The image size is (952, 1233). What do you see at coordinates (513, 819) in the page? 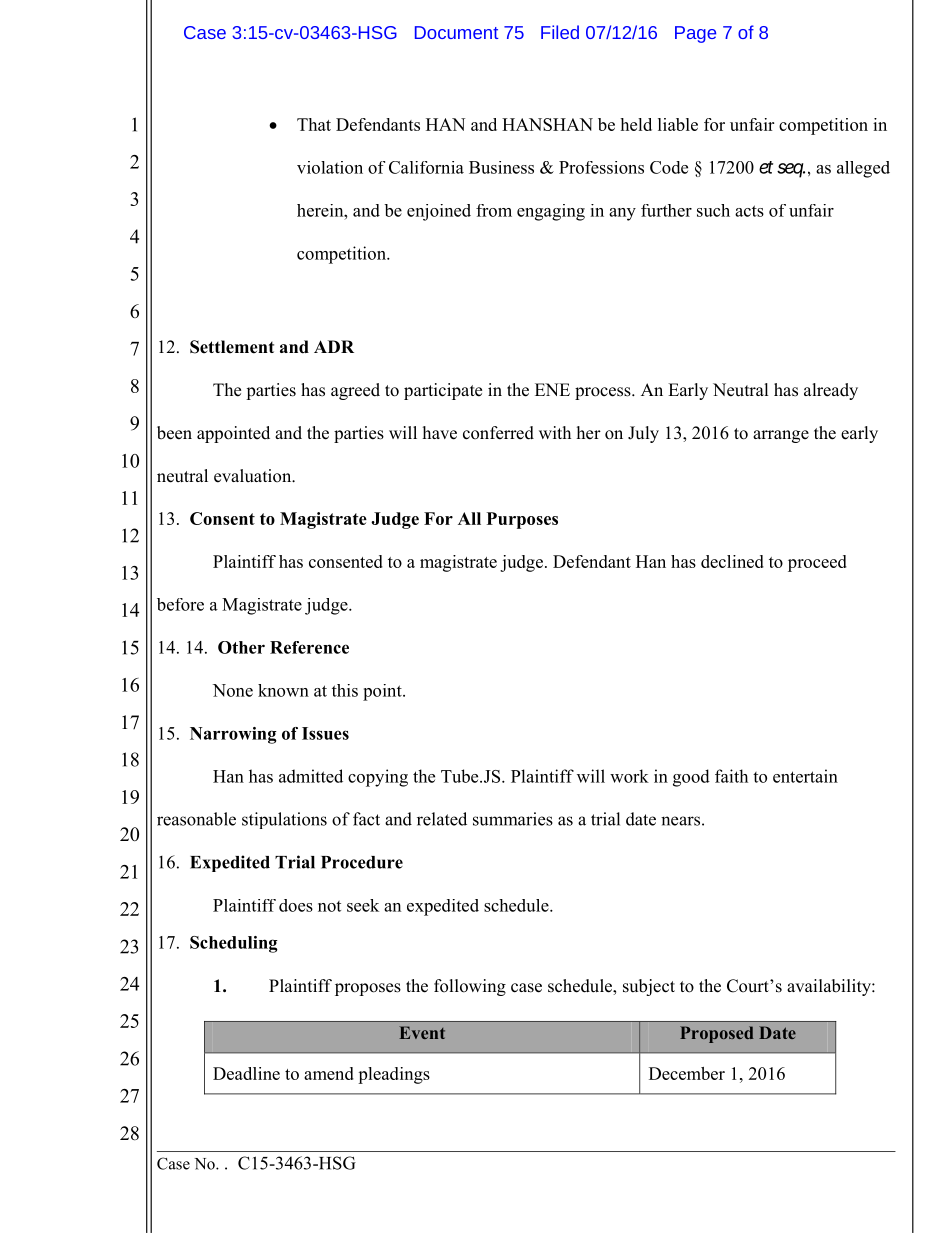
I see `summaries` at bounding box center [513, 819].
